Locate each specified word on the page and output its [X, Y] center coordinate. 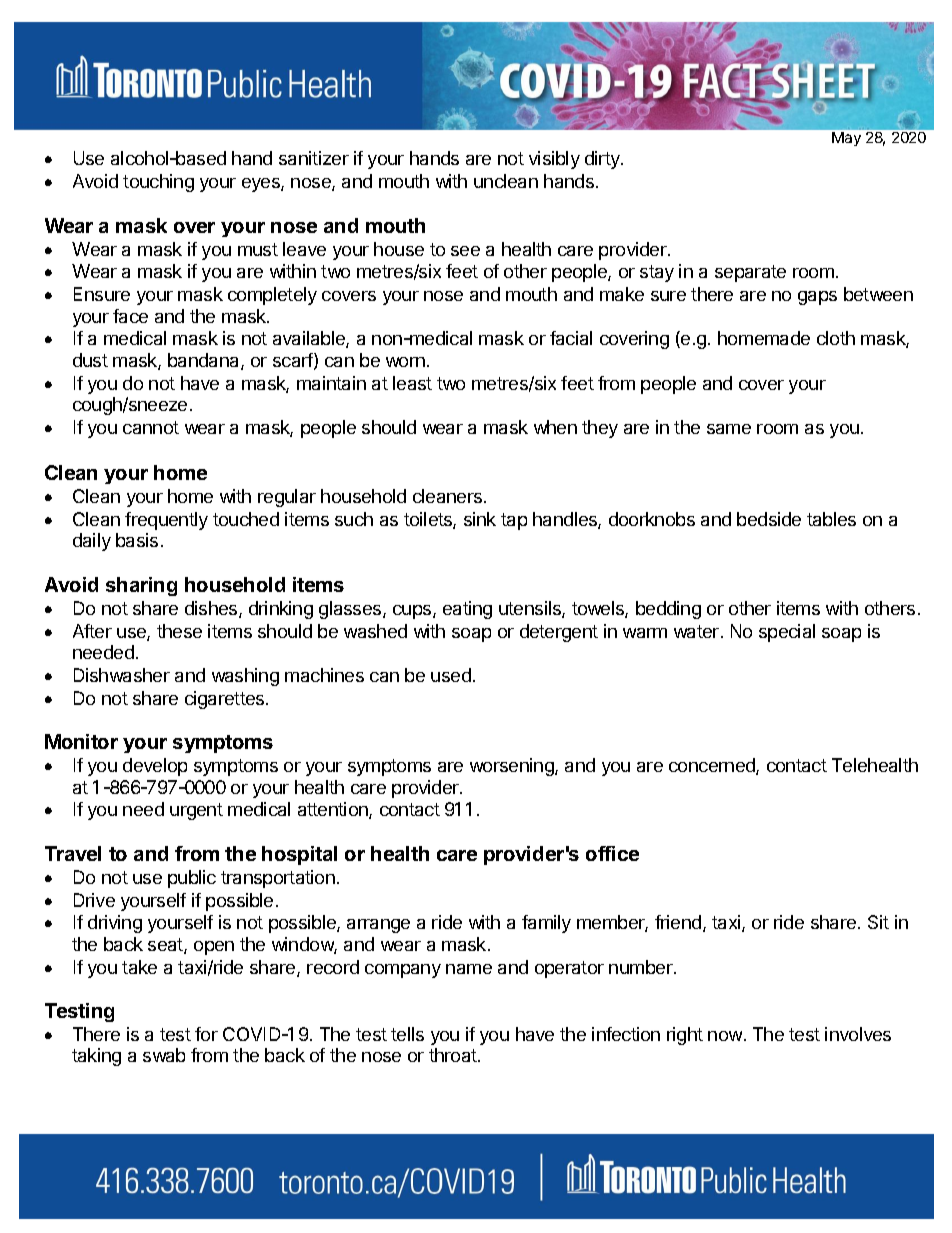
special [787, 633]
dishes [212, 609]
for [206, 1034]
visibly [554, 160]
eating [467, 610]
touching [158, 183]
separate [750, 273]
